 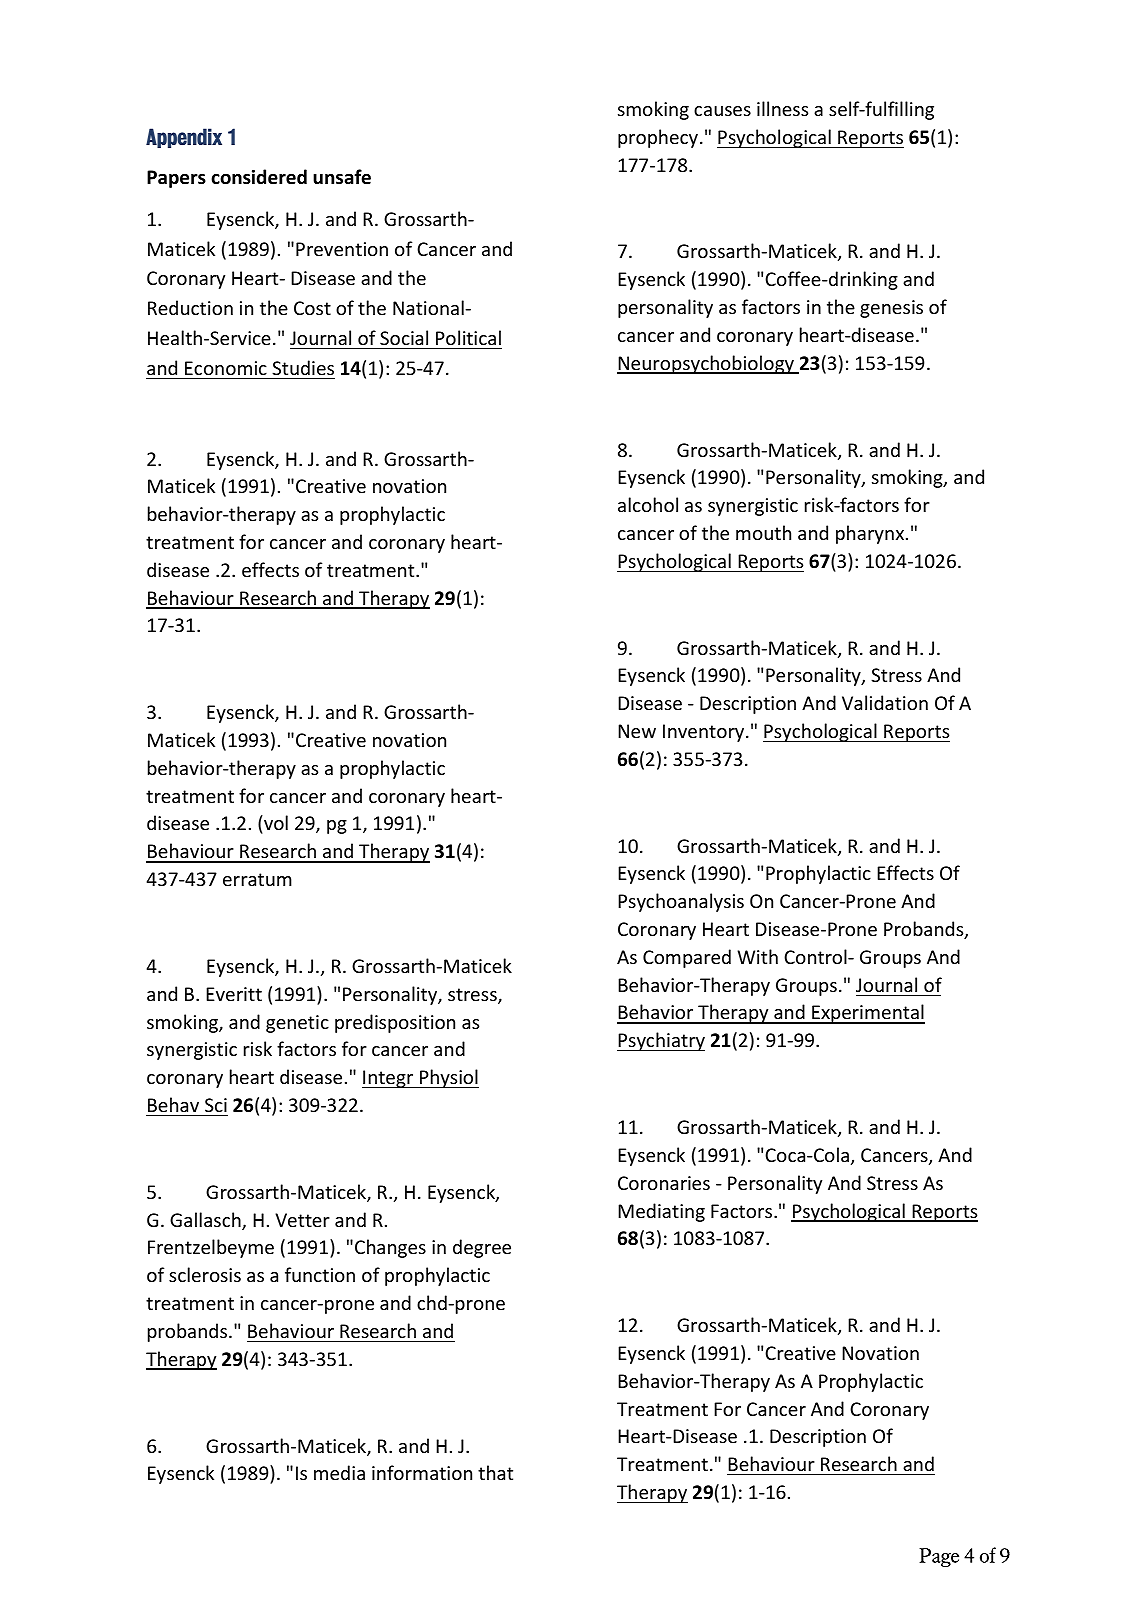 What do you see at coordinates (259, 177) in the screenshot?
I see `considered` at bounding box center [259, 177].
